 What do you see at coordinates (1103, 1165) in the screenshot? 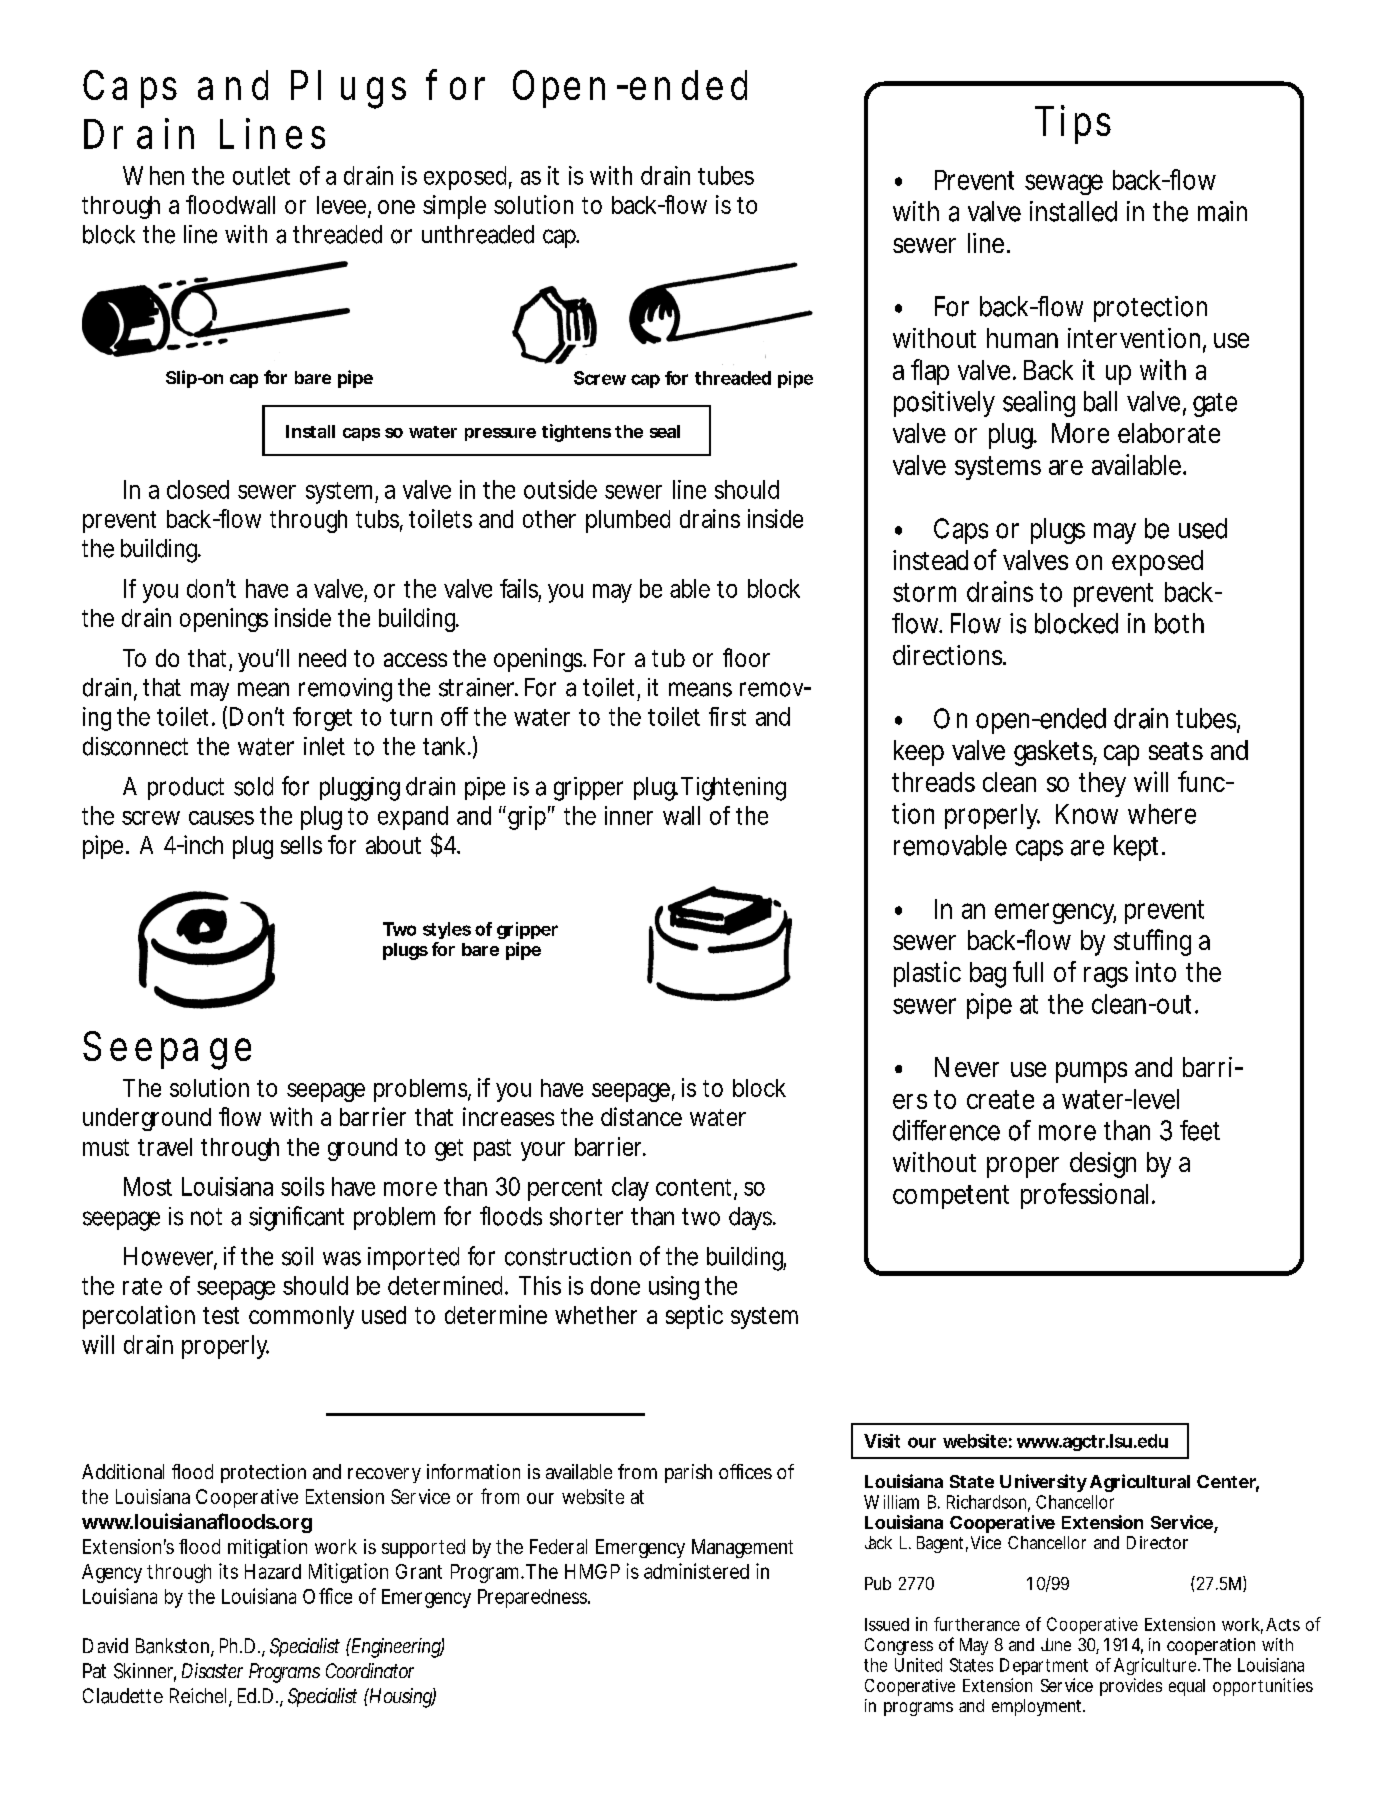
I see `design` at bounding box center [1103, 1165].
